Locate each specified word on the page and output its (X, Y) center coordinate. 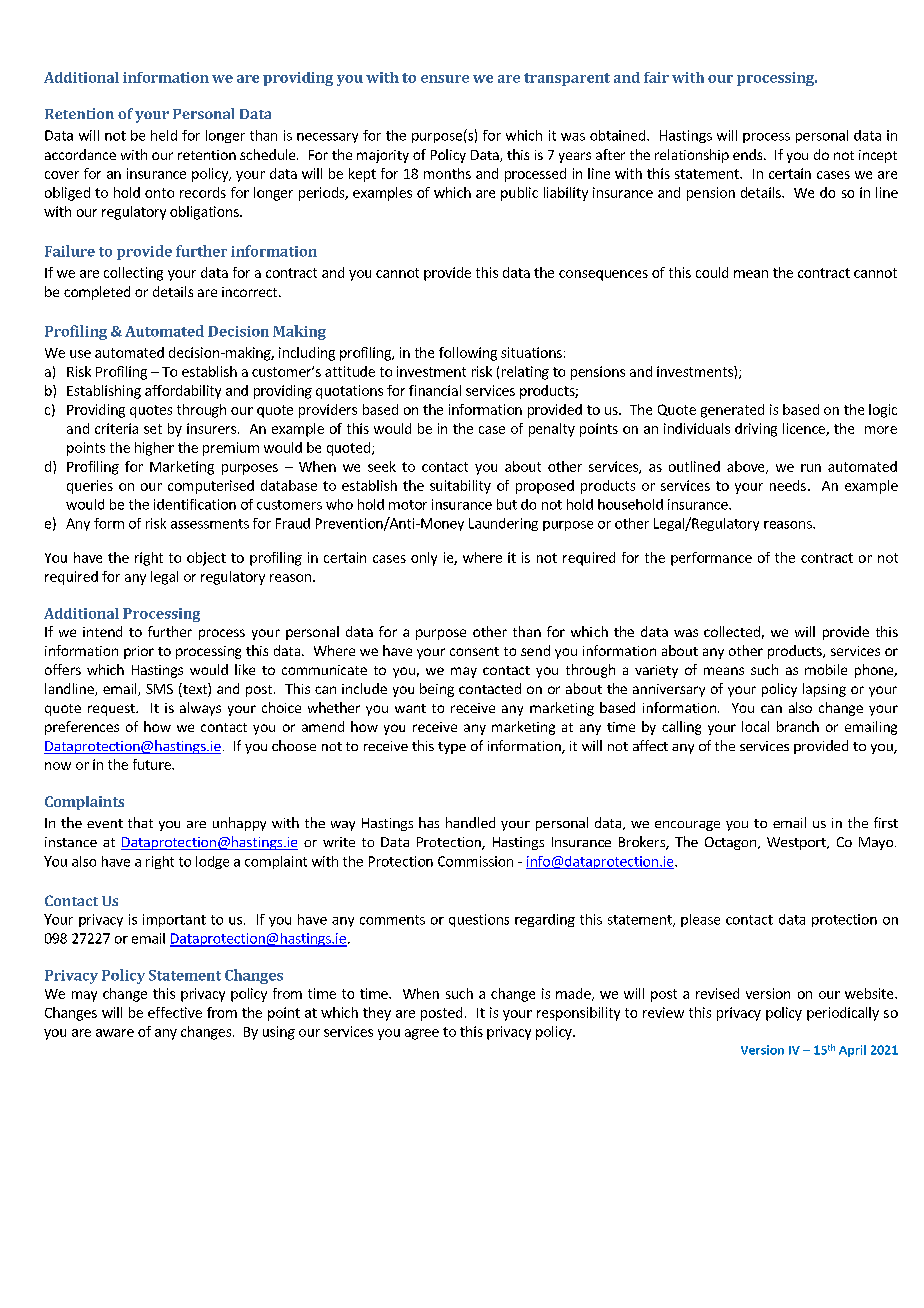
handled (470, 822)
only (424, 559)
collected (732, 631)
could (712, 272)
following (468, 354)
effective (175, 1012)
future (153, 764)
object (206, 559)
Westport (797, 843)
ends (749, 154)
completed (97, 293)
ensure (445, 79)
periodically (843, 1014)
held (164, 135)
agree (422, 1034)
